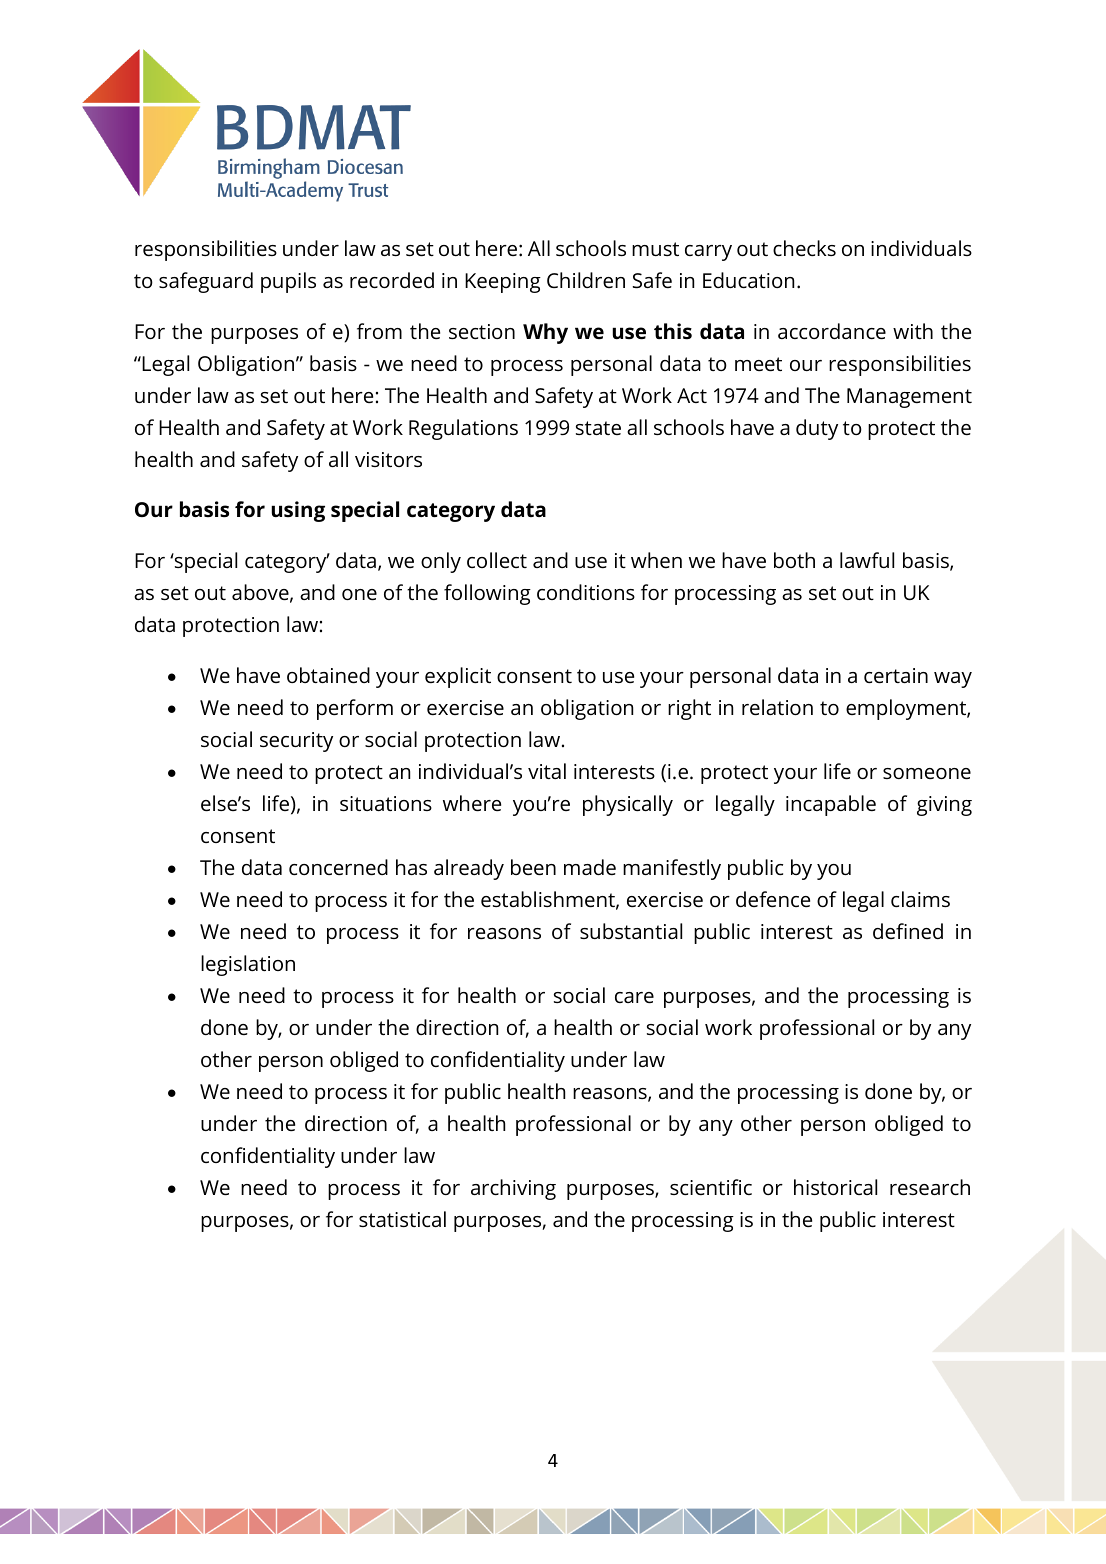 This document has width=1106, height=1564. Describe the element at coordinates (867, 560) in the document. I see `lawful` at that location.
